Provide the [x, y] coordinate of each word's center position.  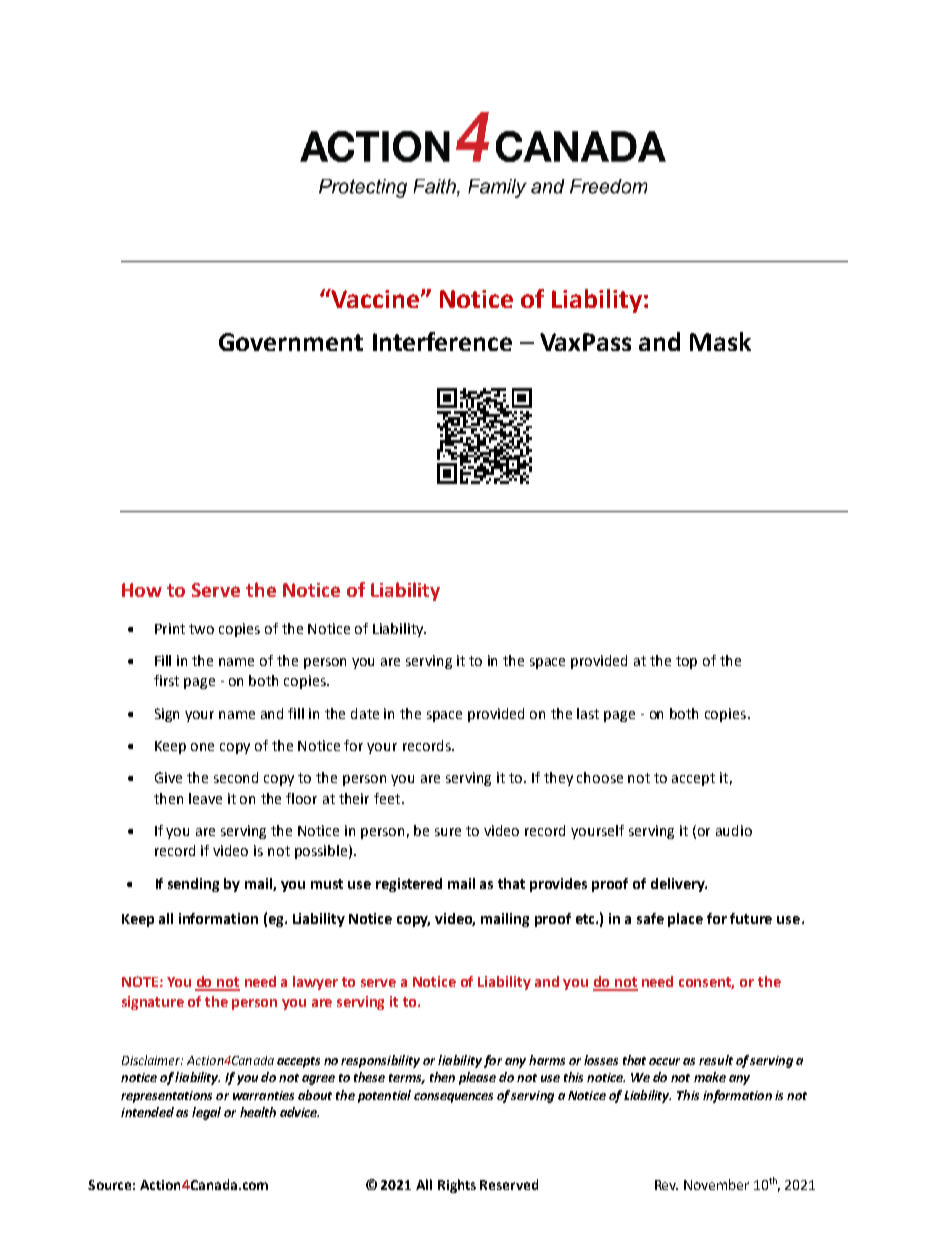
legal [206, 1113]
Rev [666, 1185]
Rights [457, 1186]
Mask [720, 341]
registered [409, 885]
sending [193, 885]
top [686, 662]
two [201, 629]
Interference [442, 341]
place [685, 920]
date [365, 713]
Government [291, 342]
